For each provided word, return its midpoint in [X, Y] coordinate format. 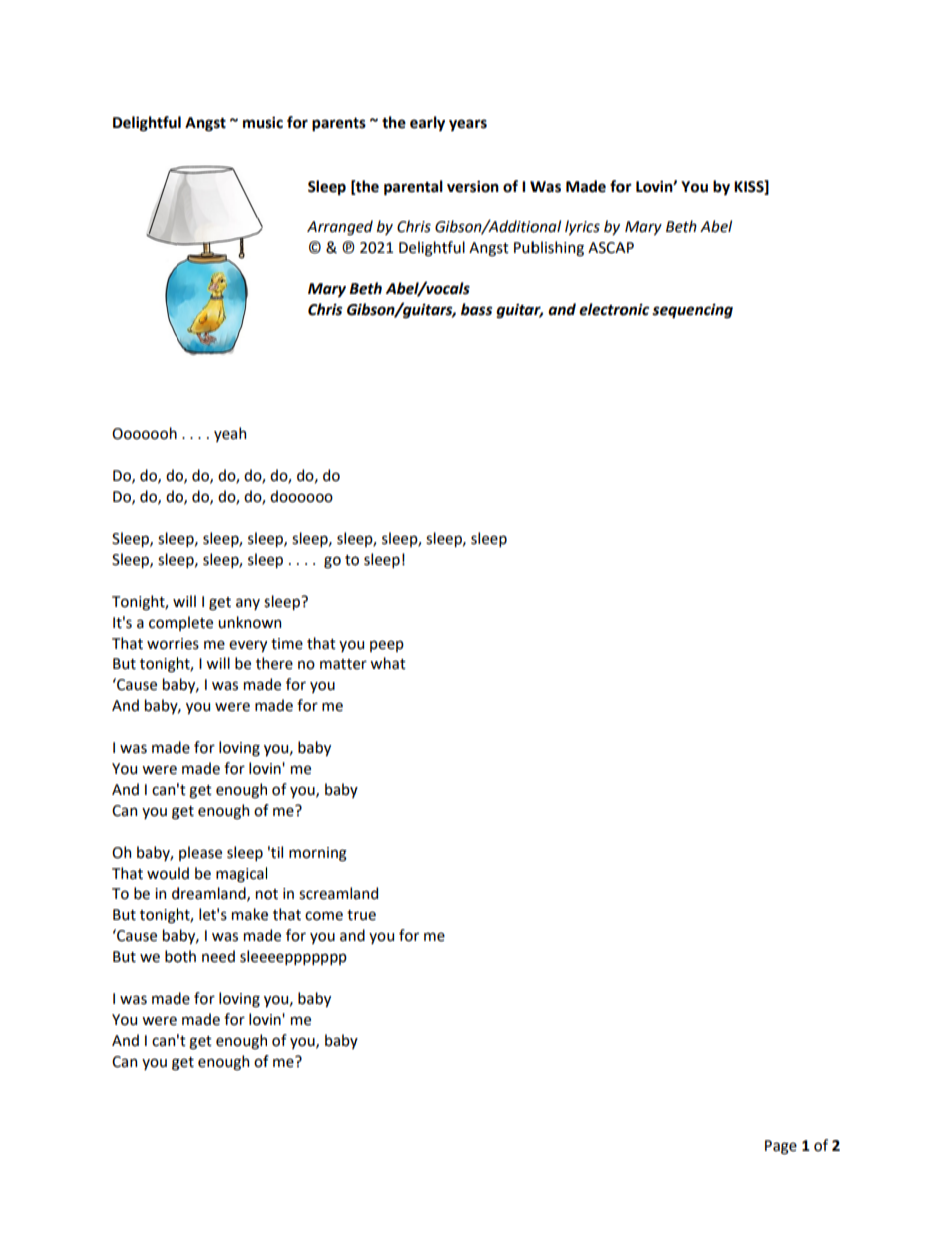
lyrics [582, 227]
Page [781, 1147]
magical [241, 875]
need [218, 956]
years [468, 125]
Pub [527, 247]
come [324, 916]
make [250, 914]
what [388, 663]
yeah [230, 434]
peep [387, 646]
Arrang [331, 228]
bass [476, 309]
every [248, 646]
